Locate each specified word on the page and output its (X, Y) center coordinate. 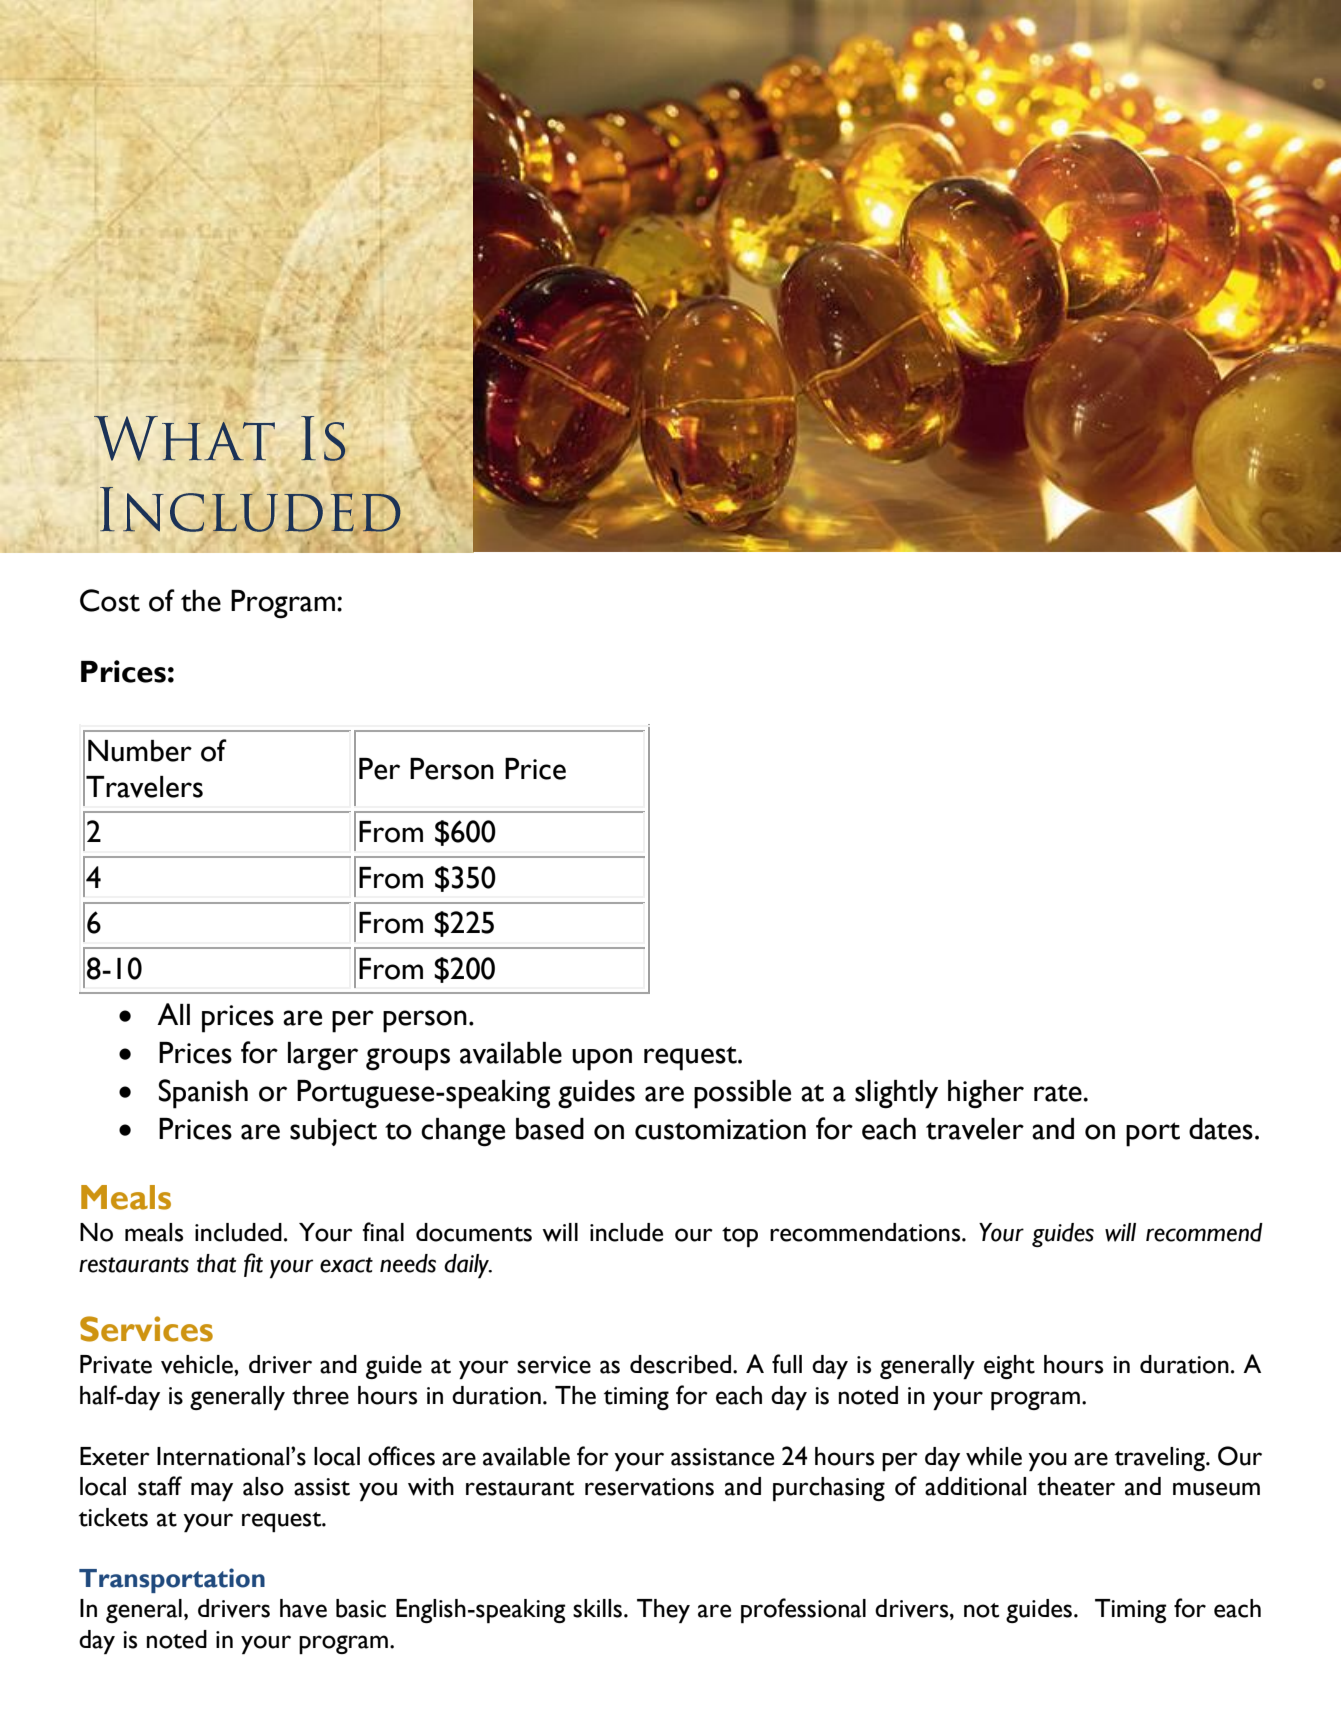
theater (1076, 1486)
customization (720, 1129)
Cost (110, 600)
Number (140, 751)
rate (1059, 1093)
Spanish (203, 1094)
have (303, 1608)
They (663, 1611)
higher (986, 1094)
